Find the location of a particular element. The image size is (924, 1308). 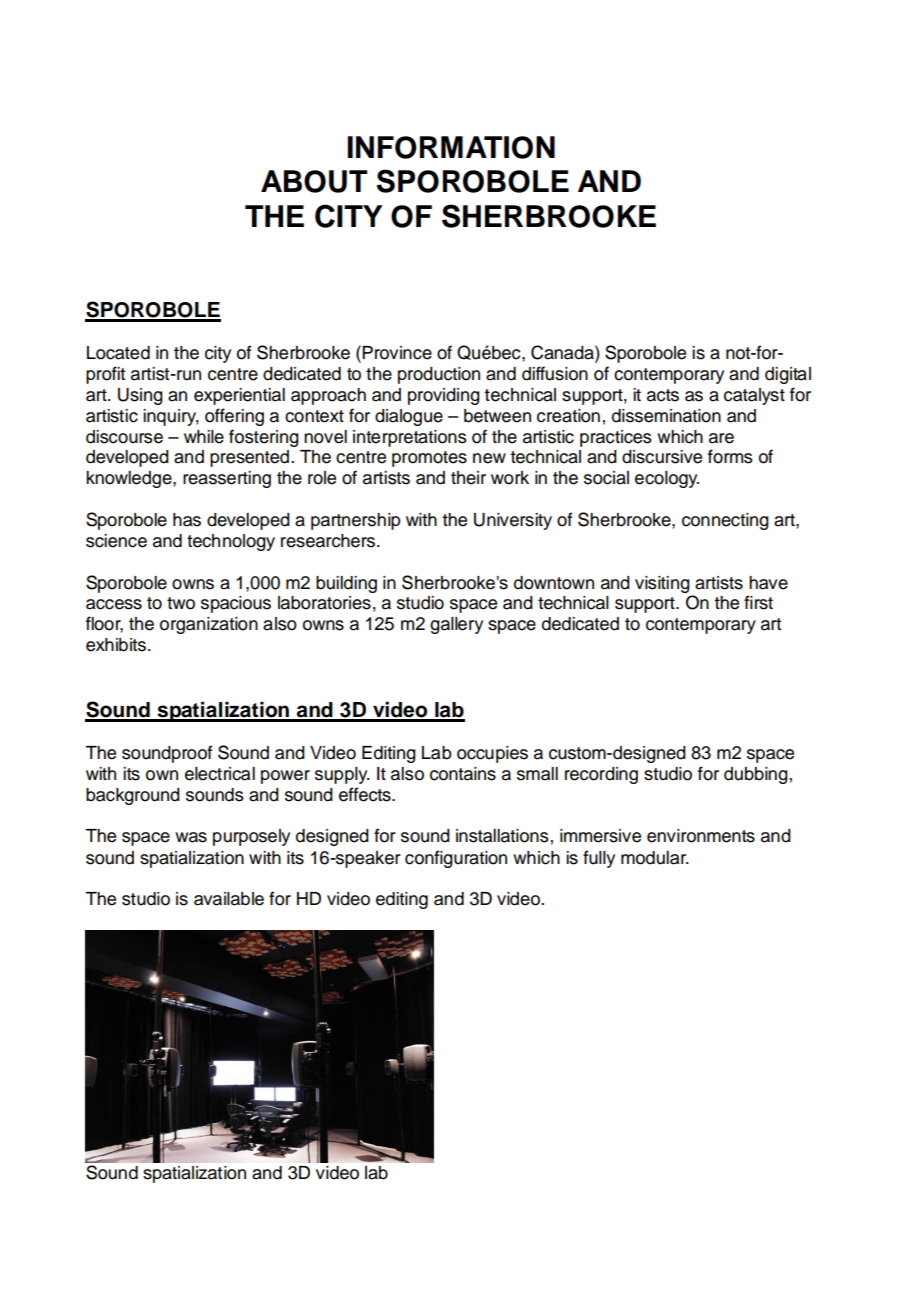

INFORMATION is located at coordinates (451, 147).
